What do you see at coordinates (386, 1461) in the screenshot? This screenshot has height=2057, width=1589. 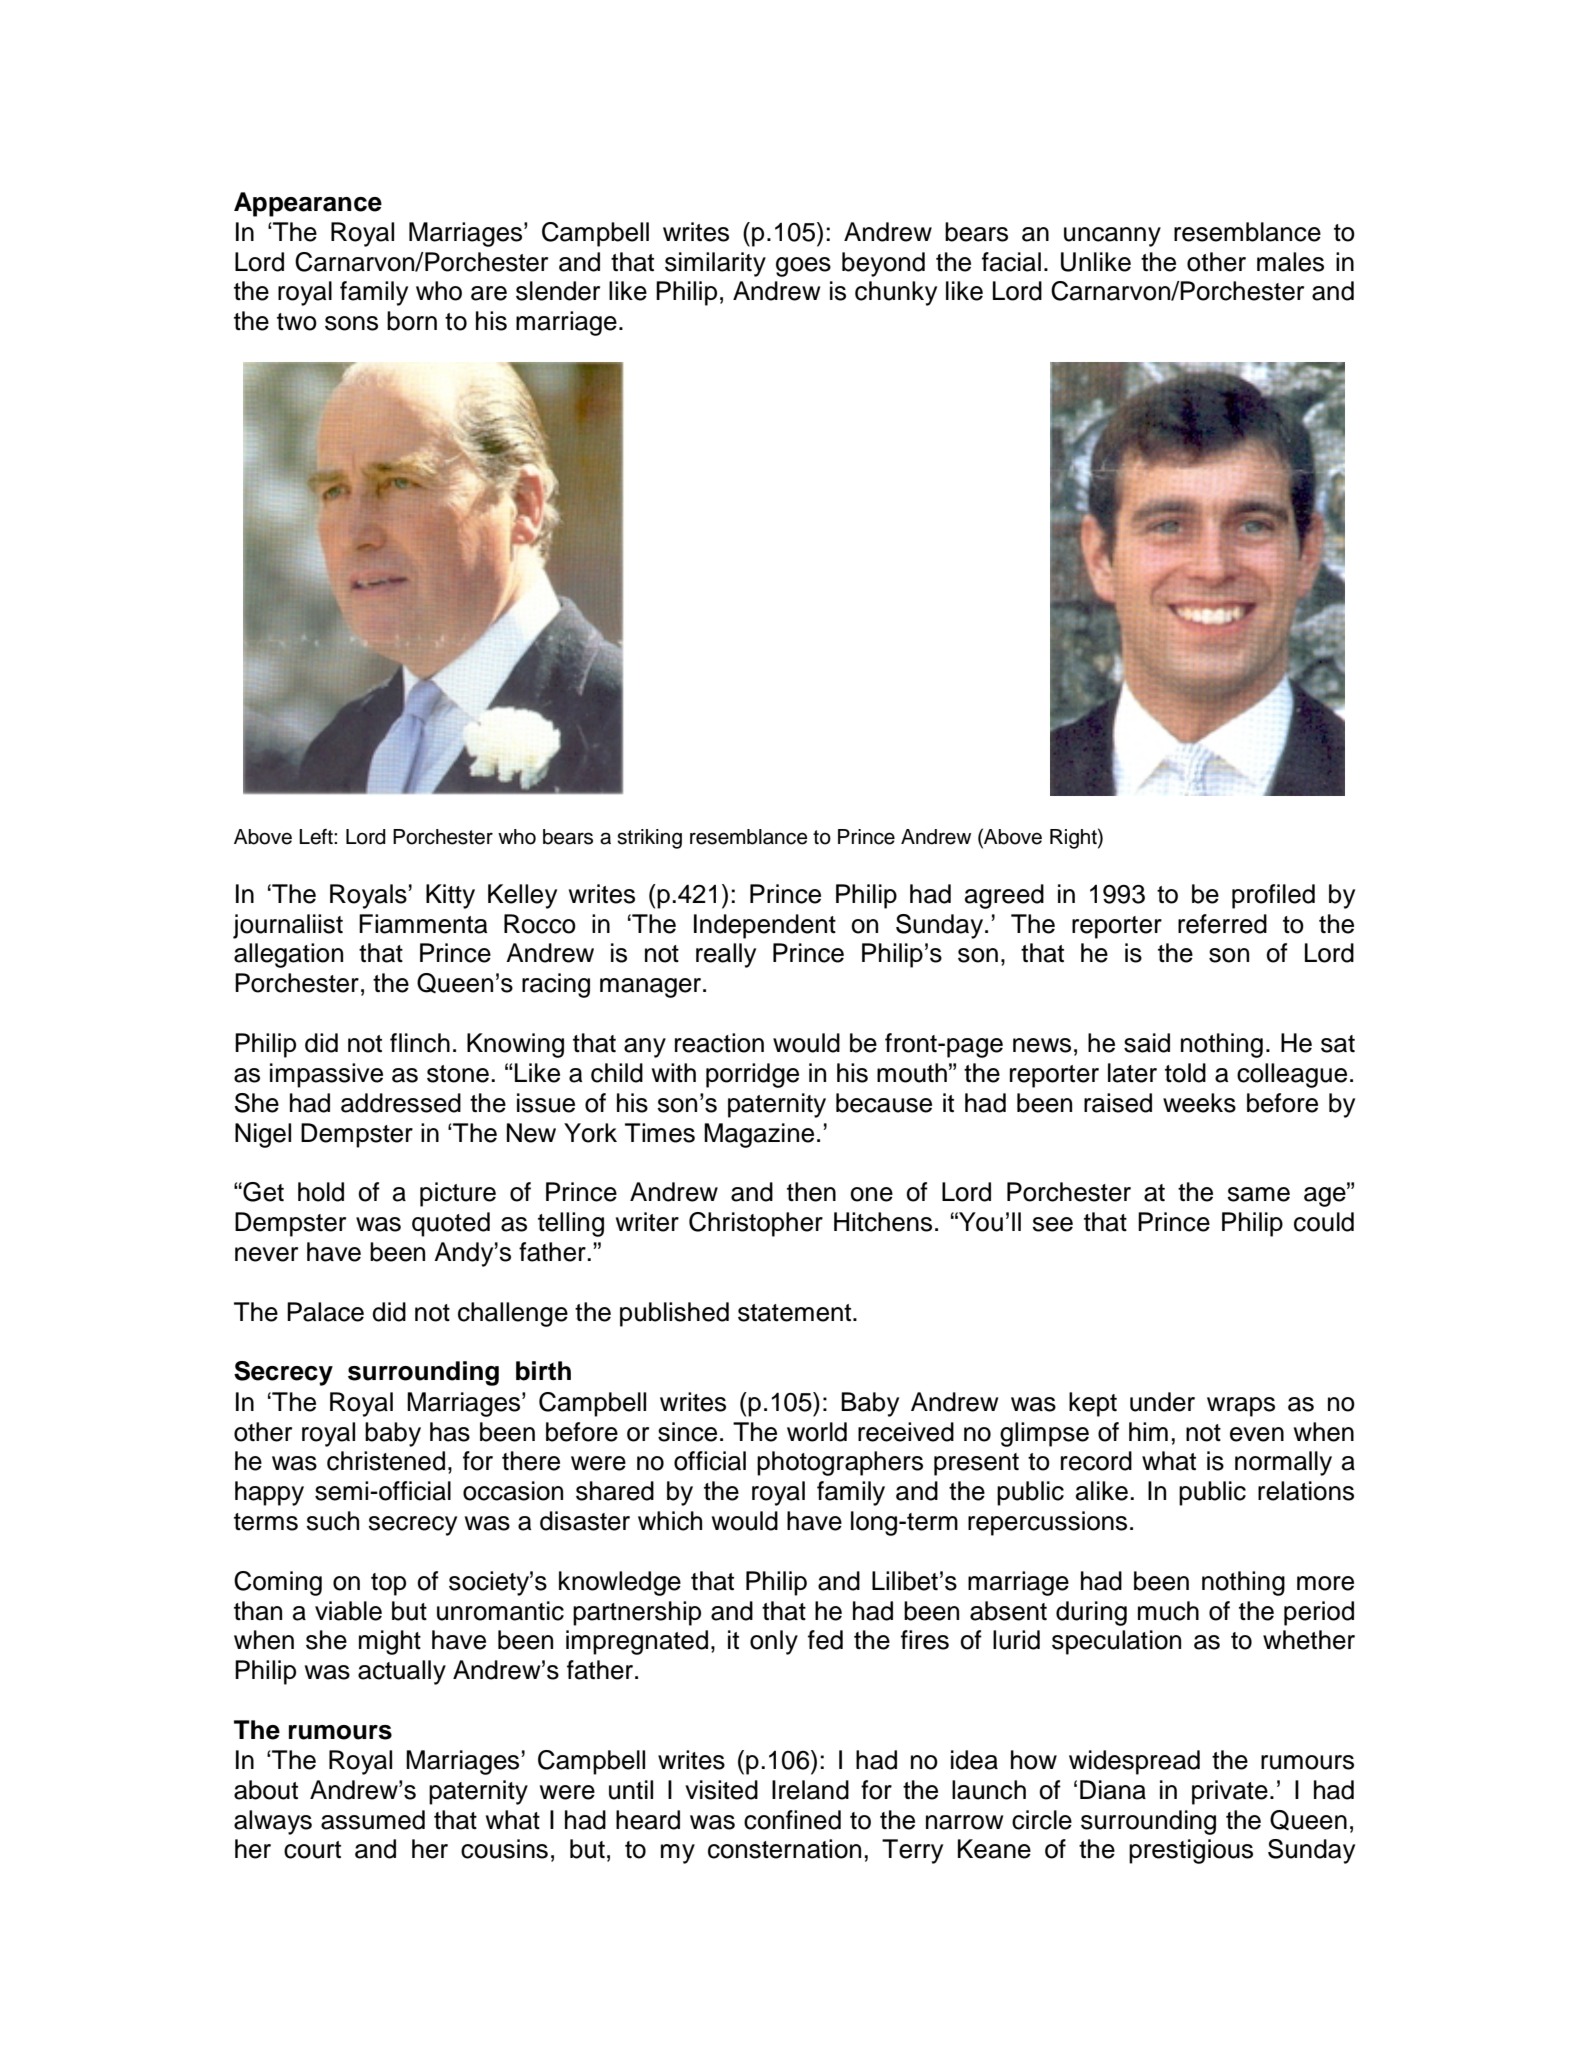 I see `christened` at bounding box center [386, 1461].
